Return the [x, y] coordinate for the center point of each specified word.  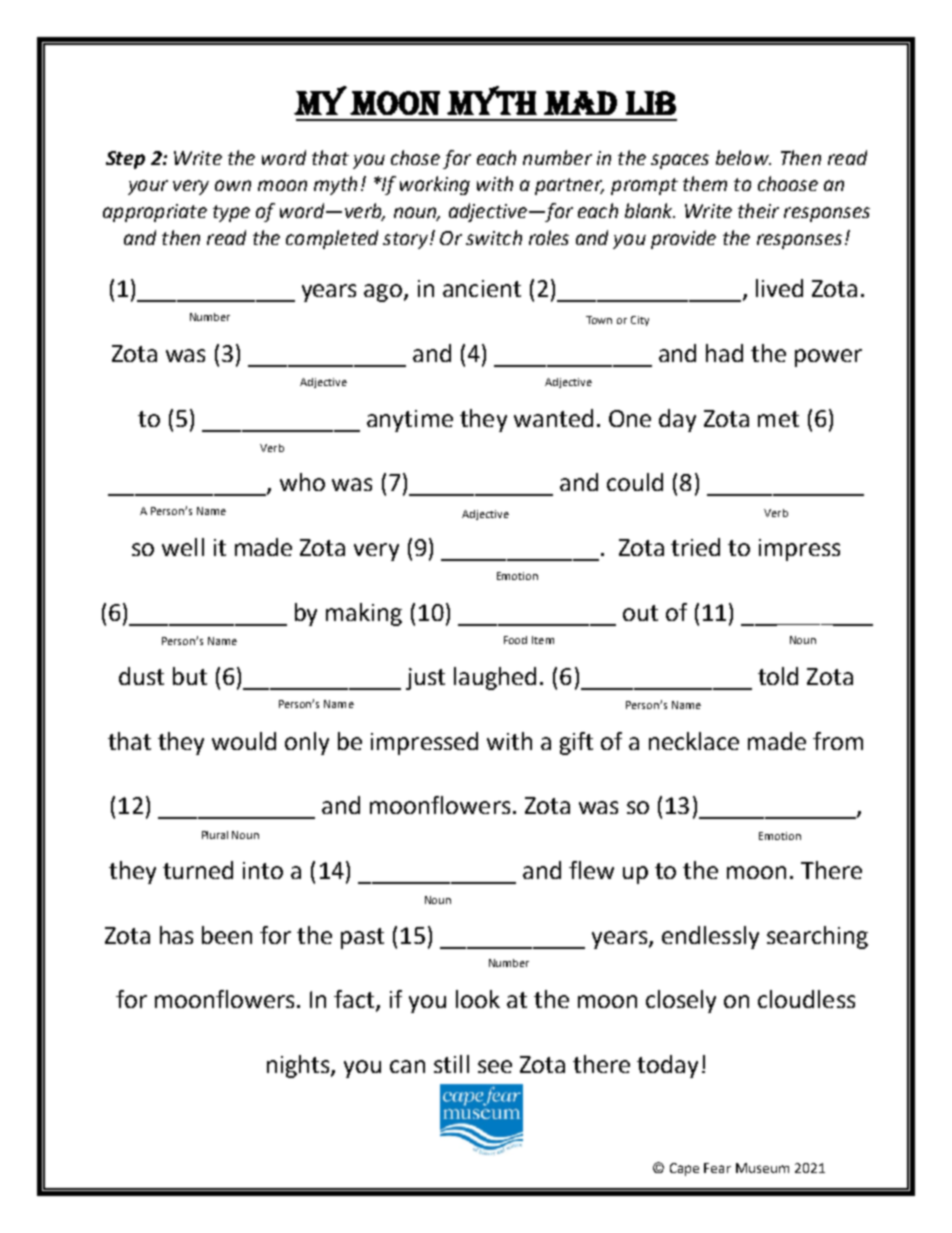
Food [515, 640]
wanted [553, 418]
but [190, 676]
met [778, 419]
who [302, 482]
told [778, 676]
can [407, 1066]
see [495, 1066]
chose [415, 157]
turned [198, 870]
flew [591, 870]
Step [125, 160]
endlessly [710, 937]
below [743, 157]
